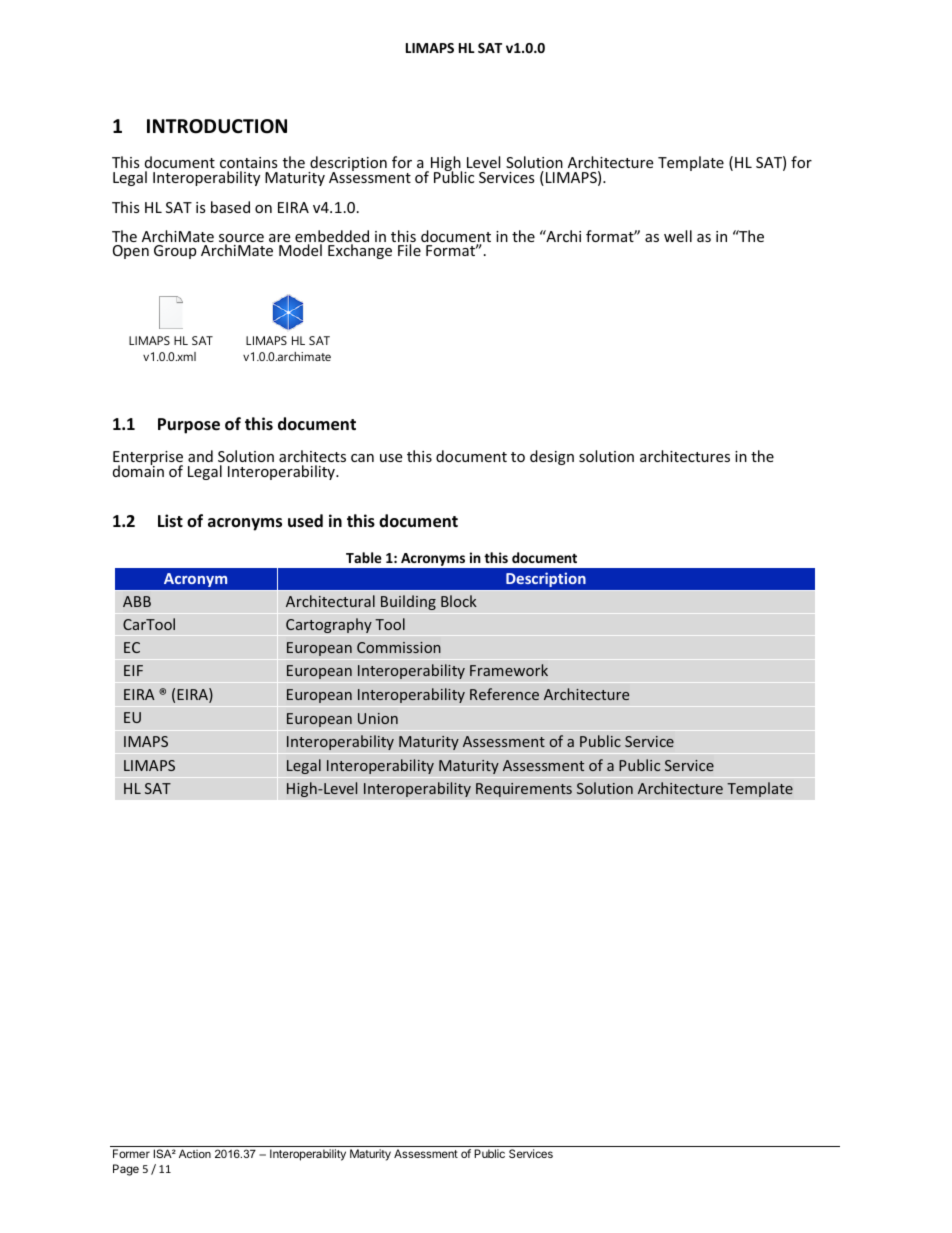  I want to click on INTRODUCTION, so click(217, 126).
